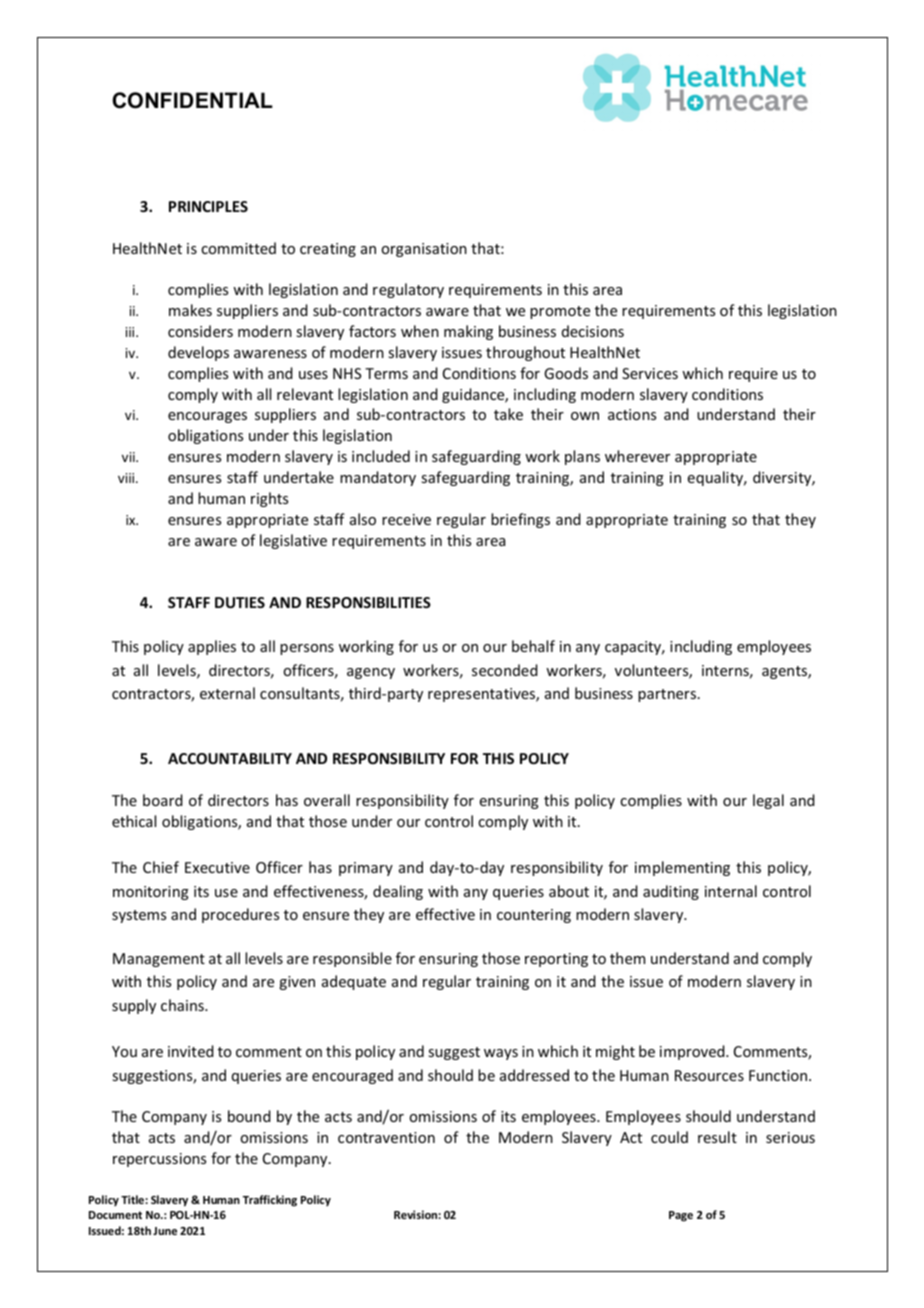 The image size is (924, 1308). Describe the element at coordinates (424, 250) in the page. I see `organisation` at that location.
